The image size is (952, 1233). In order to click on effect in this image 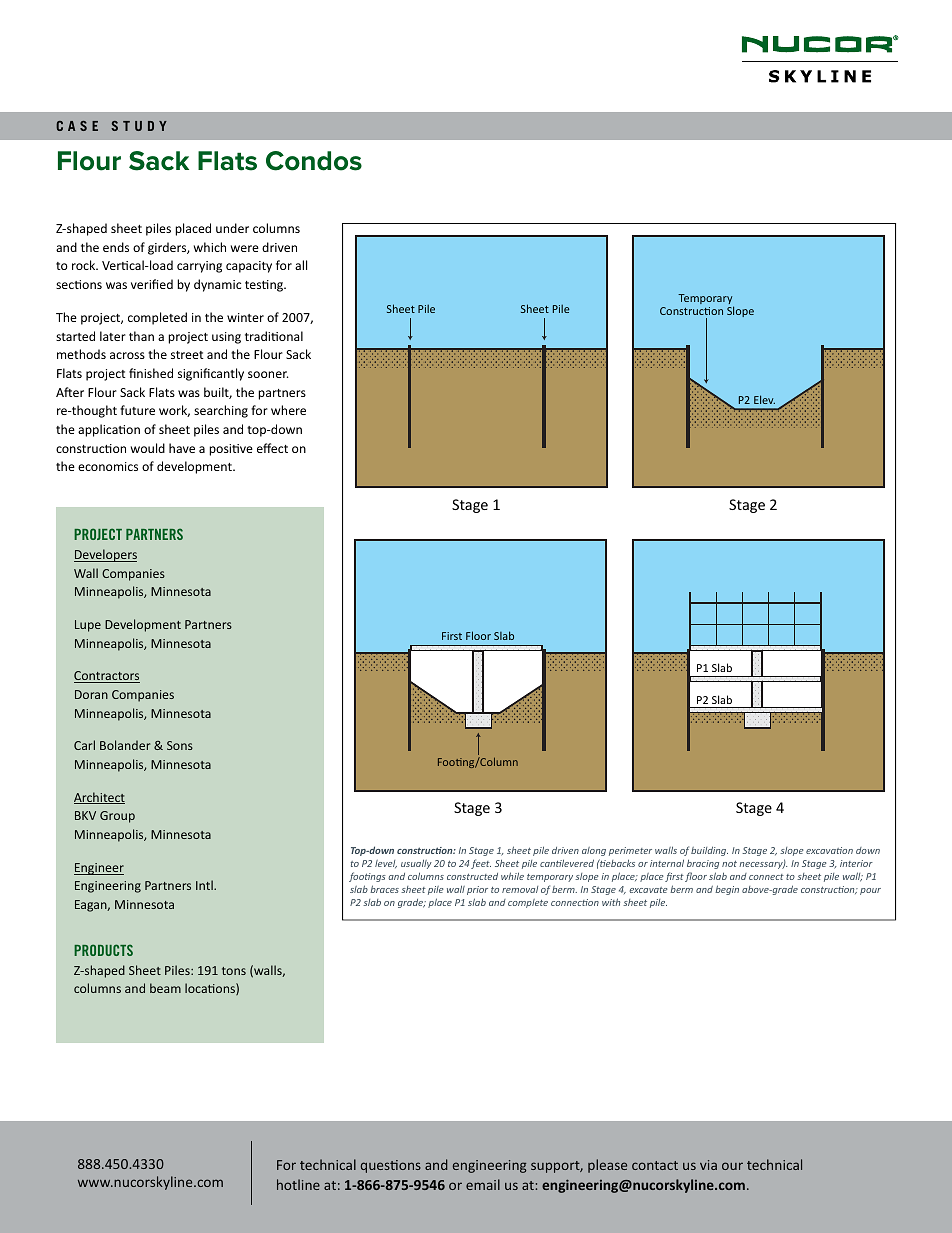, I will do `click(272, 448)`.
